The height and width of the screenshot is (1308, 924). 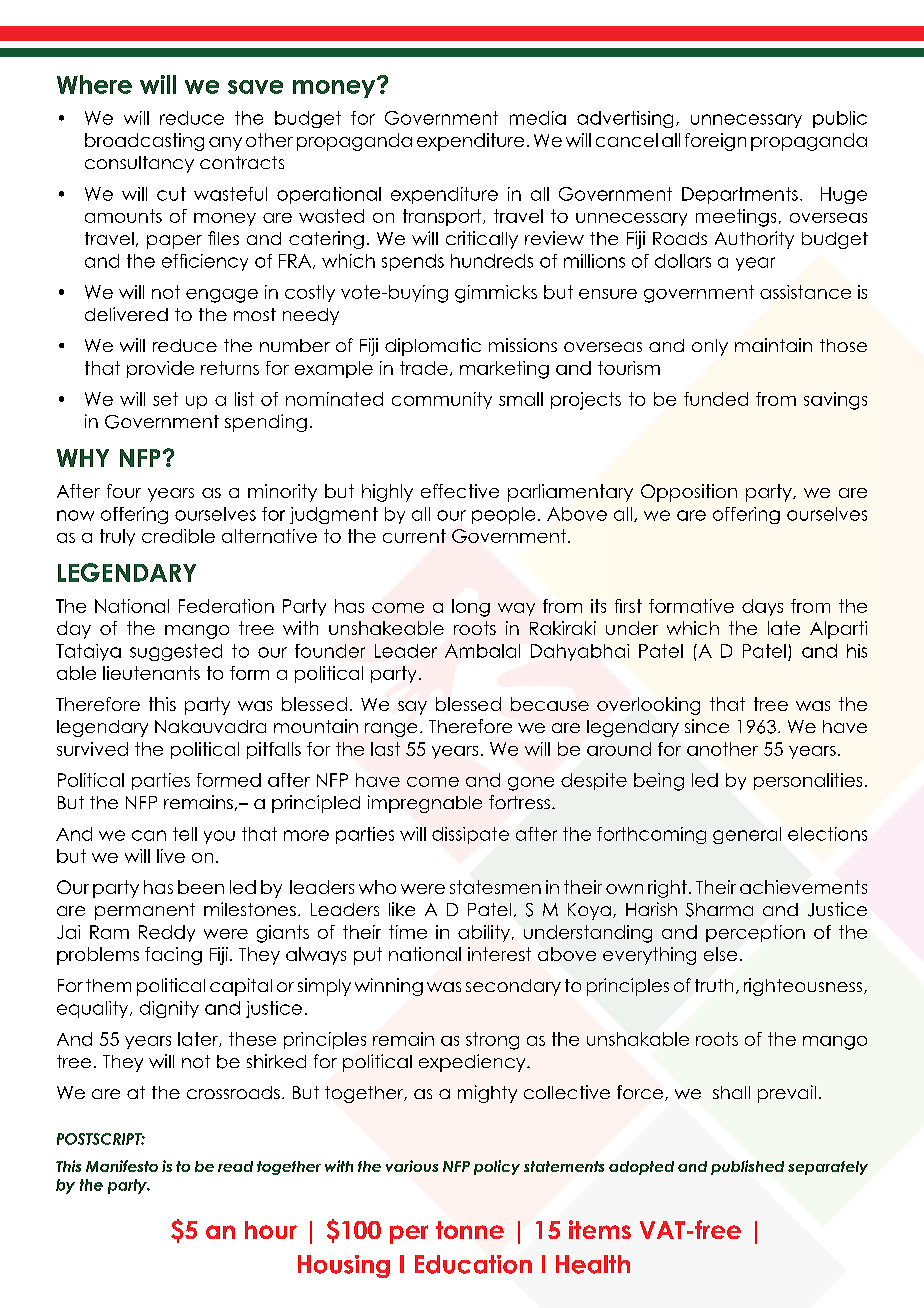 I want to click on broadcasting, so click(x=144, y=142).
